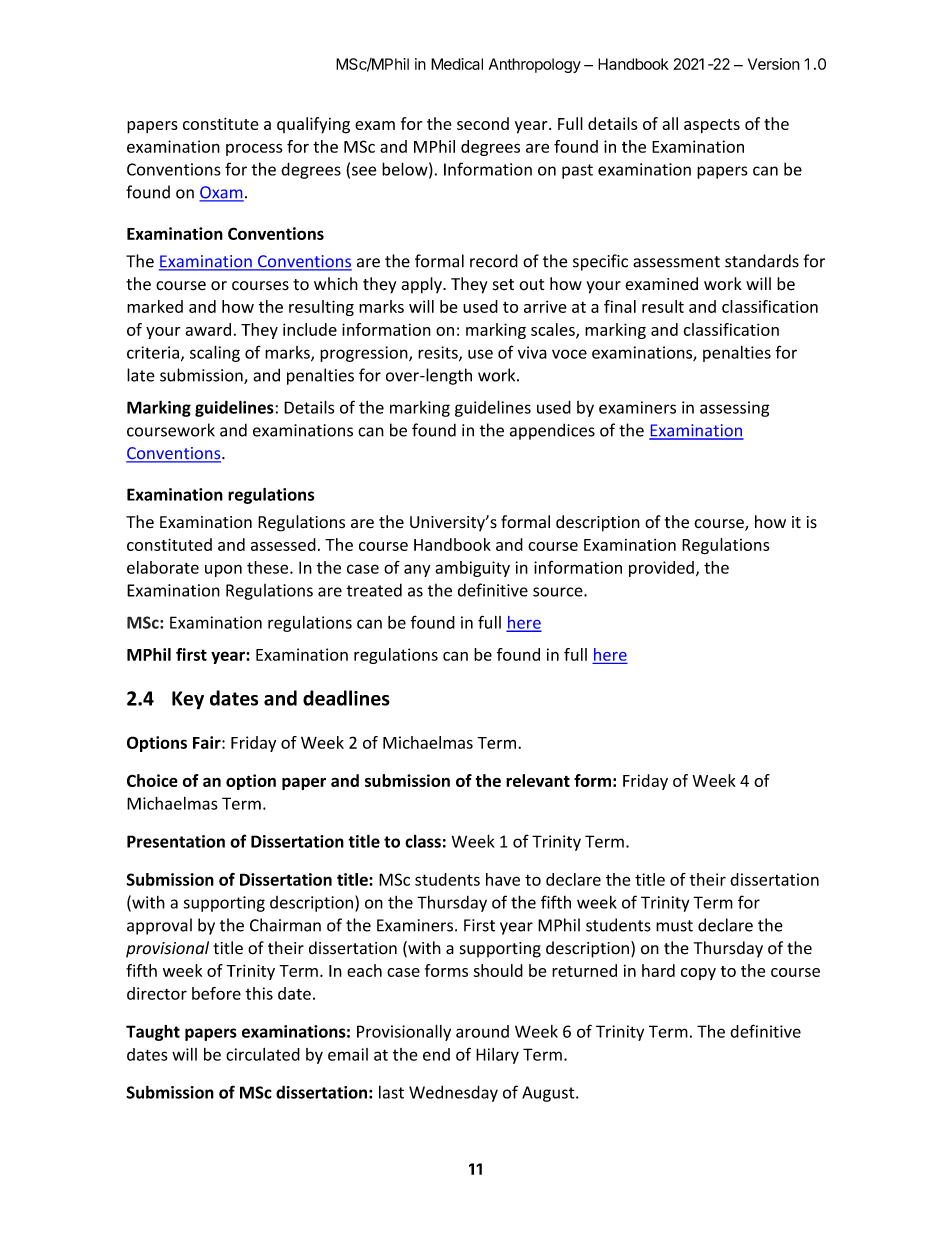 The height and width of the page is (1233, 952). What do you see at coordinates (497, 1056) in the page?
I see `Hilary` at bounding box center [497, 1056].
